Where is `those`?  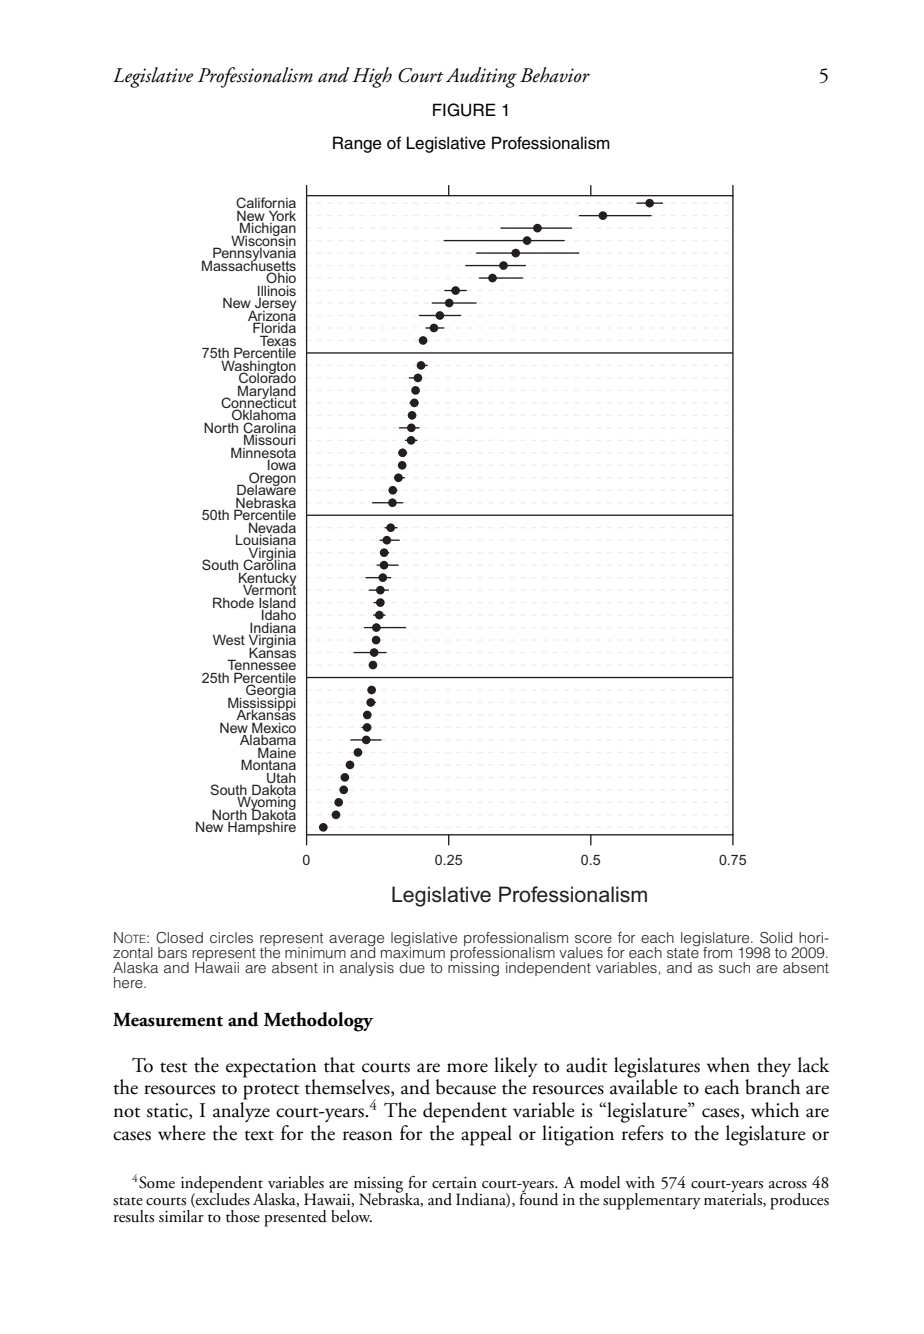 those is located at coordinates (243, 1216).
